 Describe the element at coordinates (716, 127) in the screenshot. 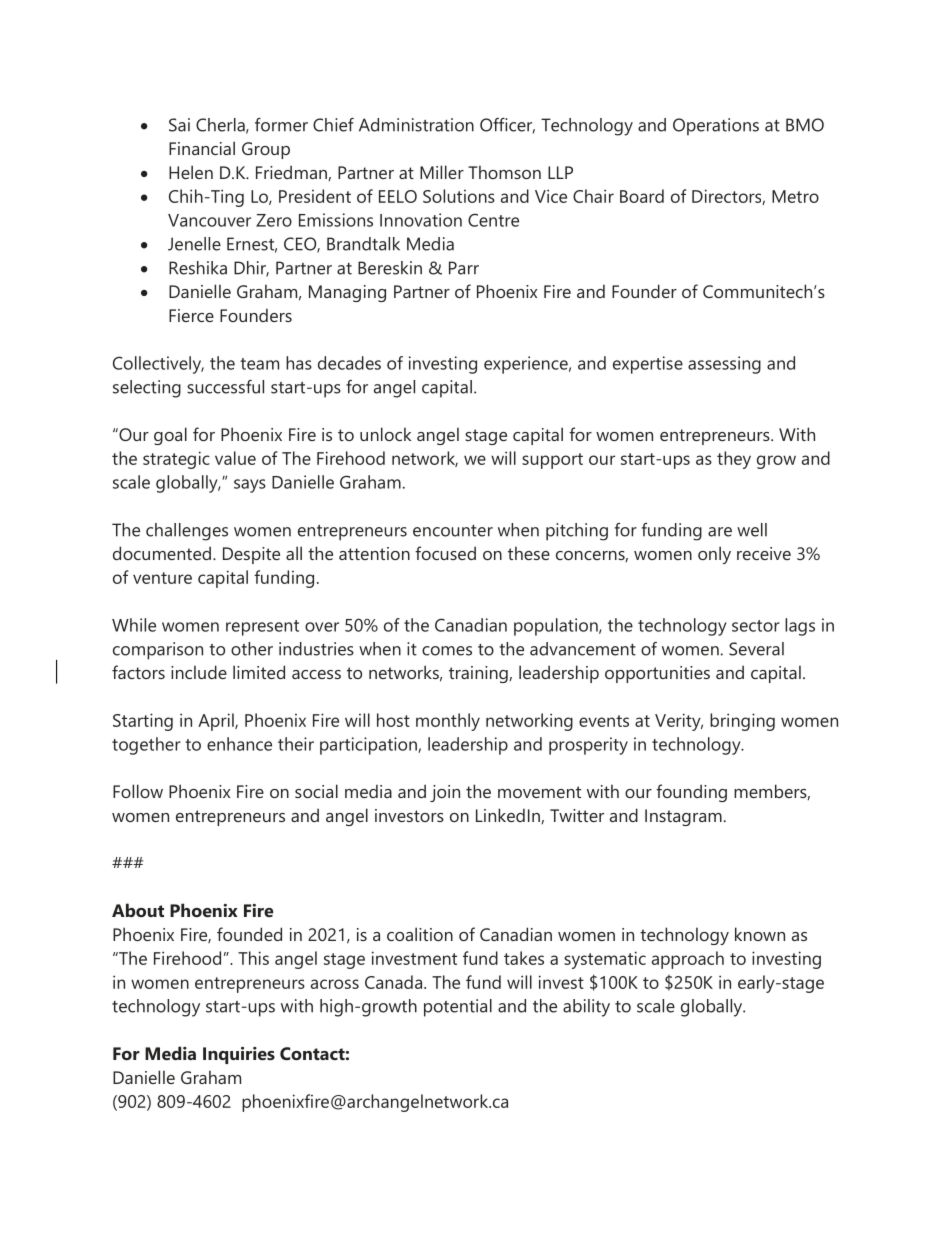

I see `Operations` at that location.
